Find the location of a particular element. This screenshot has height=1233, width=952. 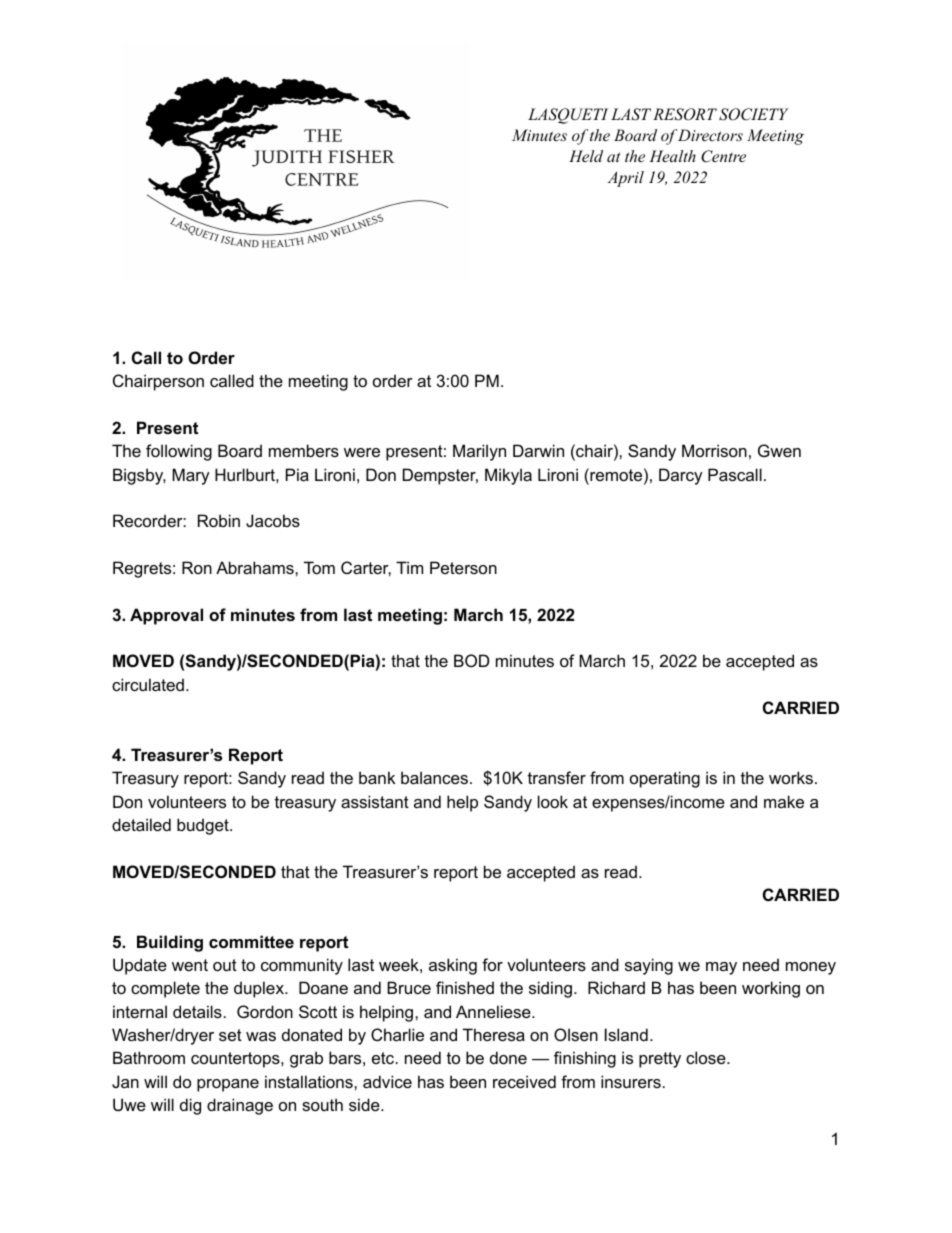

Peterson is located at coordinates (463, 567).
